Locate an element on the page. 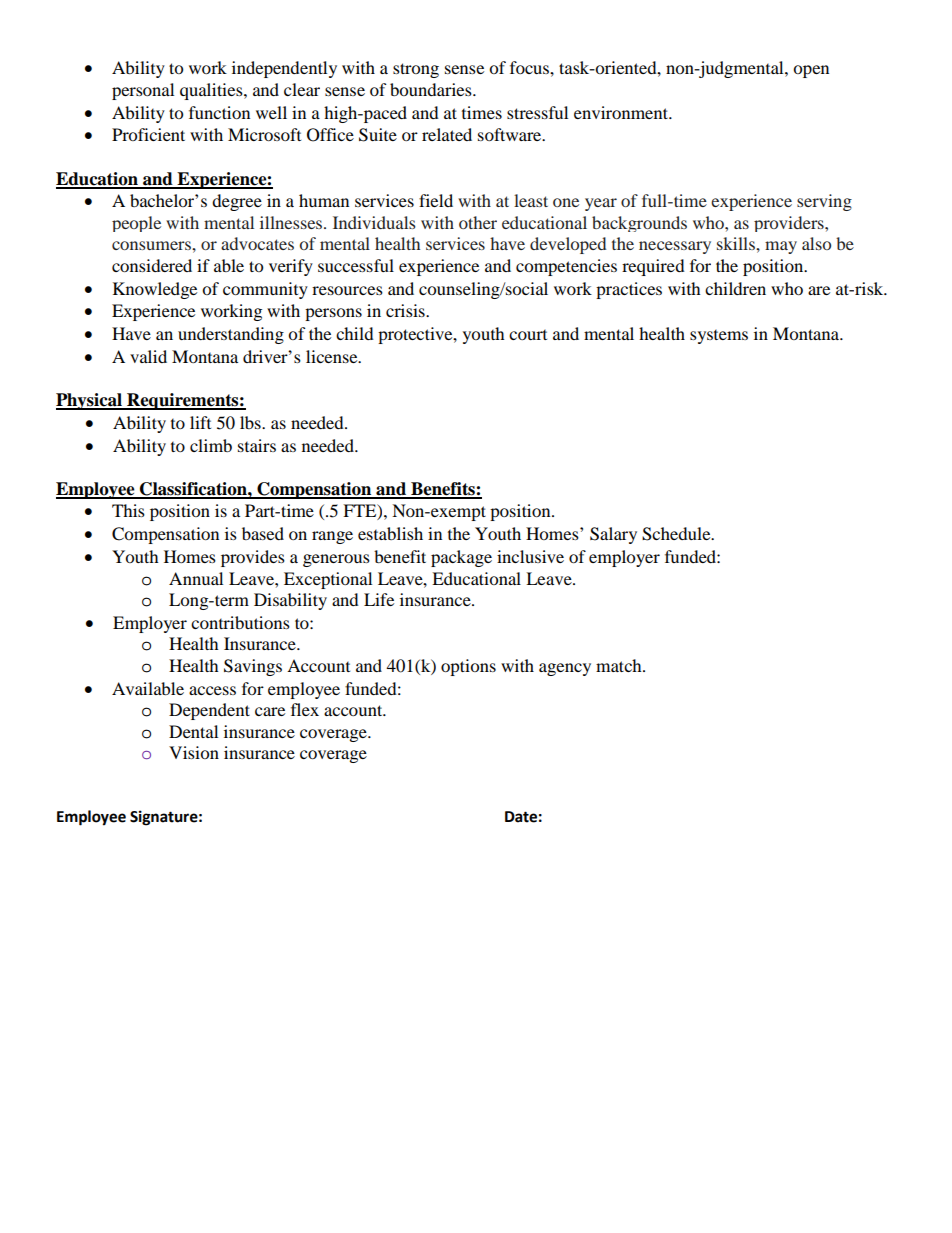  boundaries is located at coordinates (432, 89).
